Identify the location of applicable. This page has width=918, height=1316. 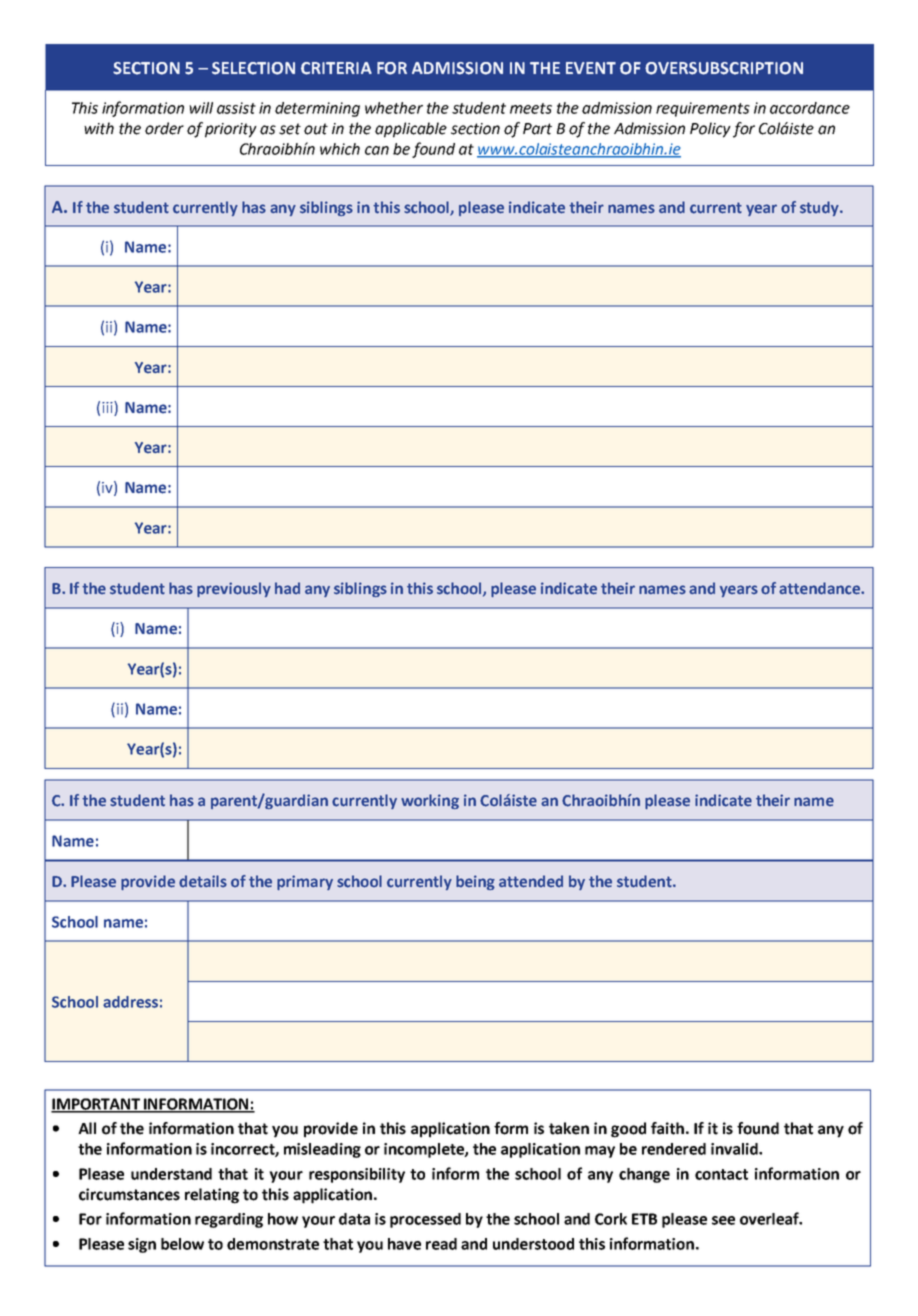
(411, 130).
